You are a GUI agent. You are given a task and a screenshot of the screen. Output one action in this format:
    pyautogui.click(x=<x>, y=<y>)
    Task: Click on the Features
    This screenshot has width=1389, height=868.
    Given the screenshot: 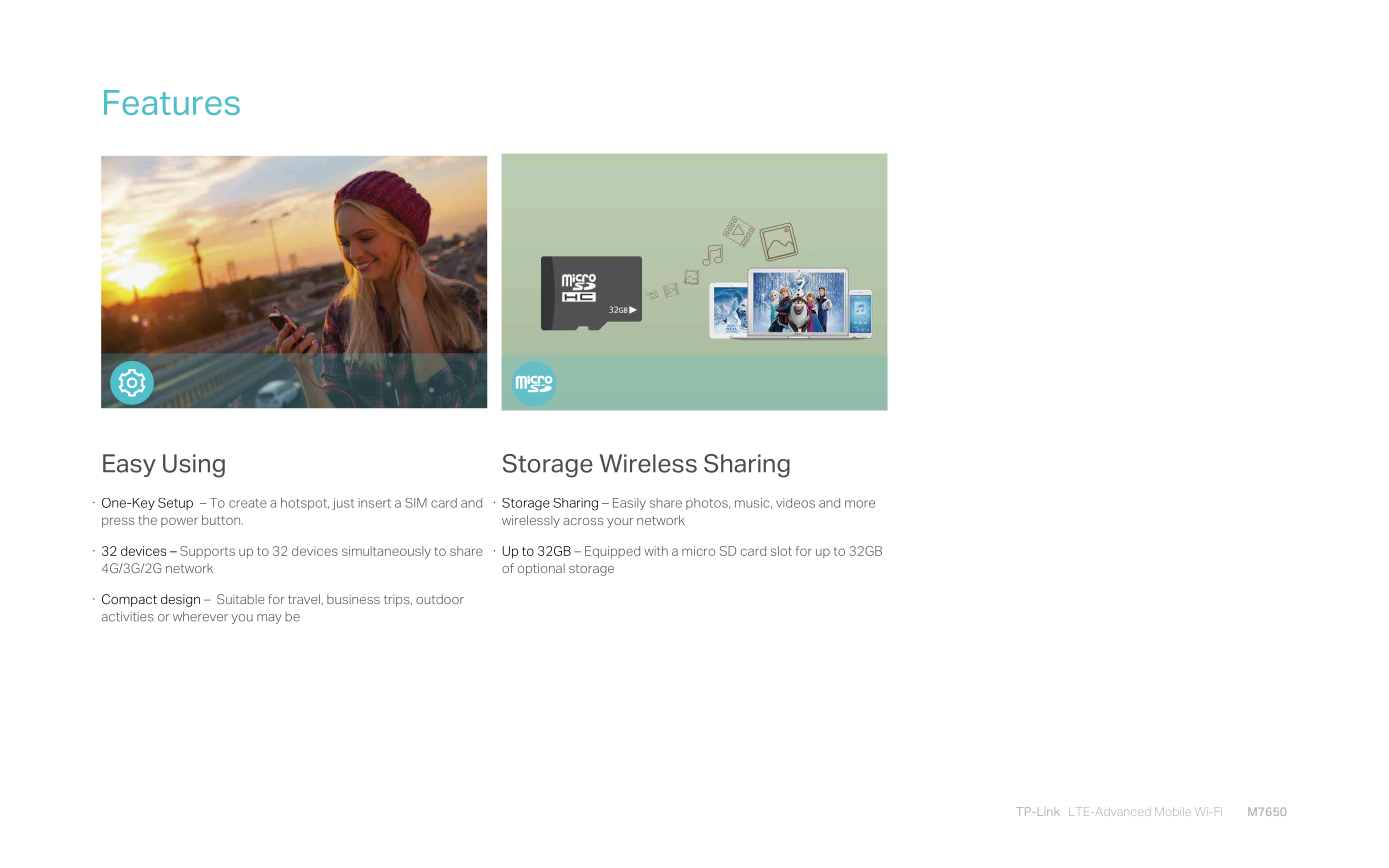 What is the action you would take?
    pyautogui.click(x=172, y=102)
